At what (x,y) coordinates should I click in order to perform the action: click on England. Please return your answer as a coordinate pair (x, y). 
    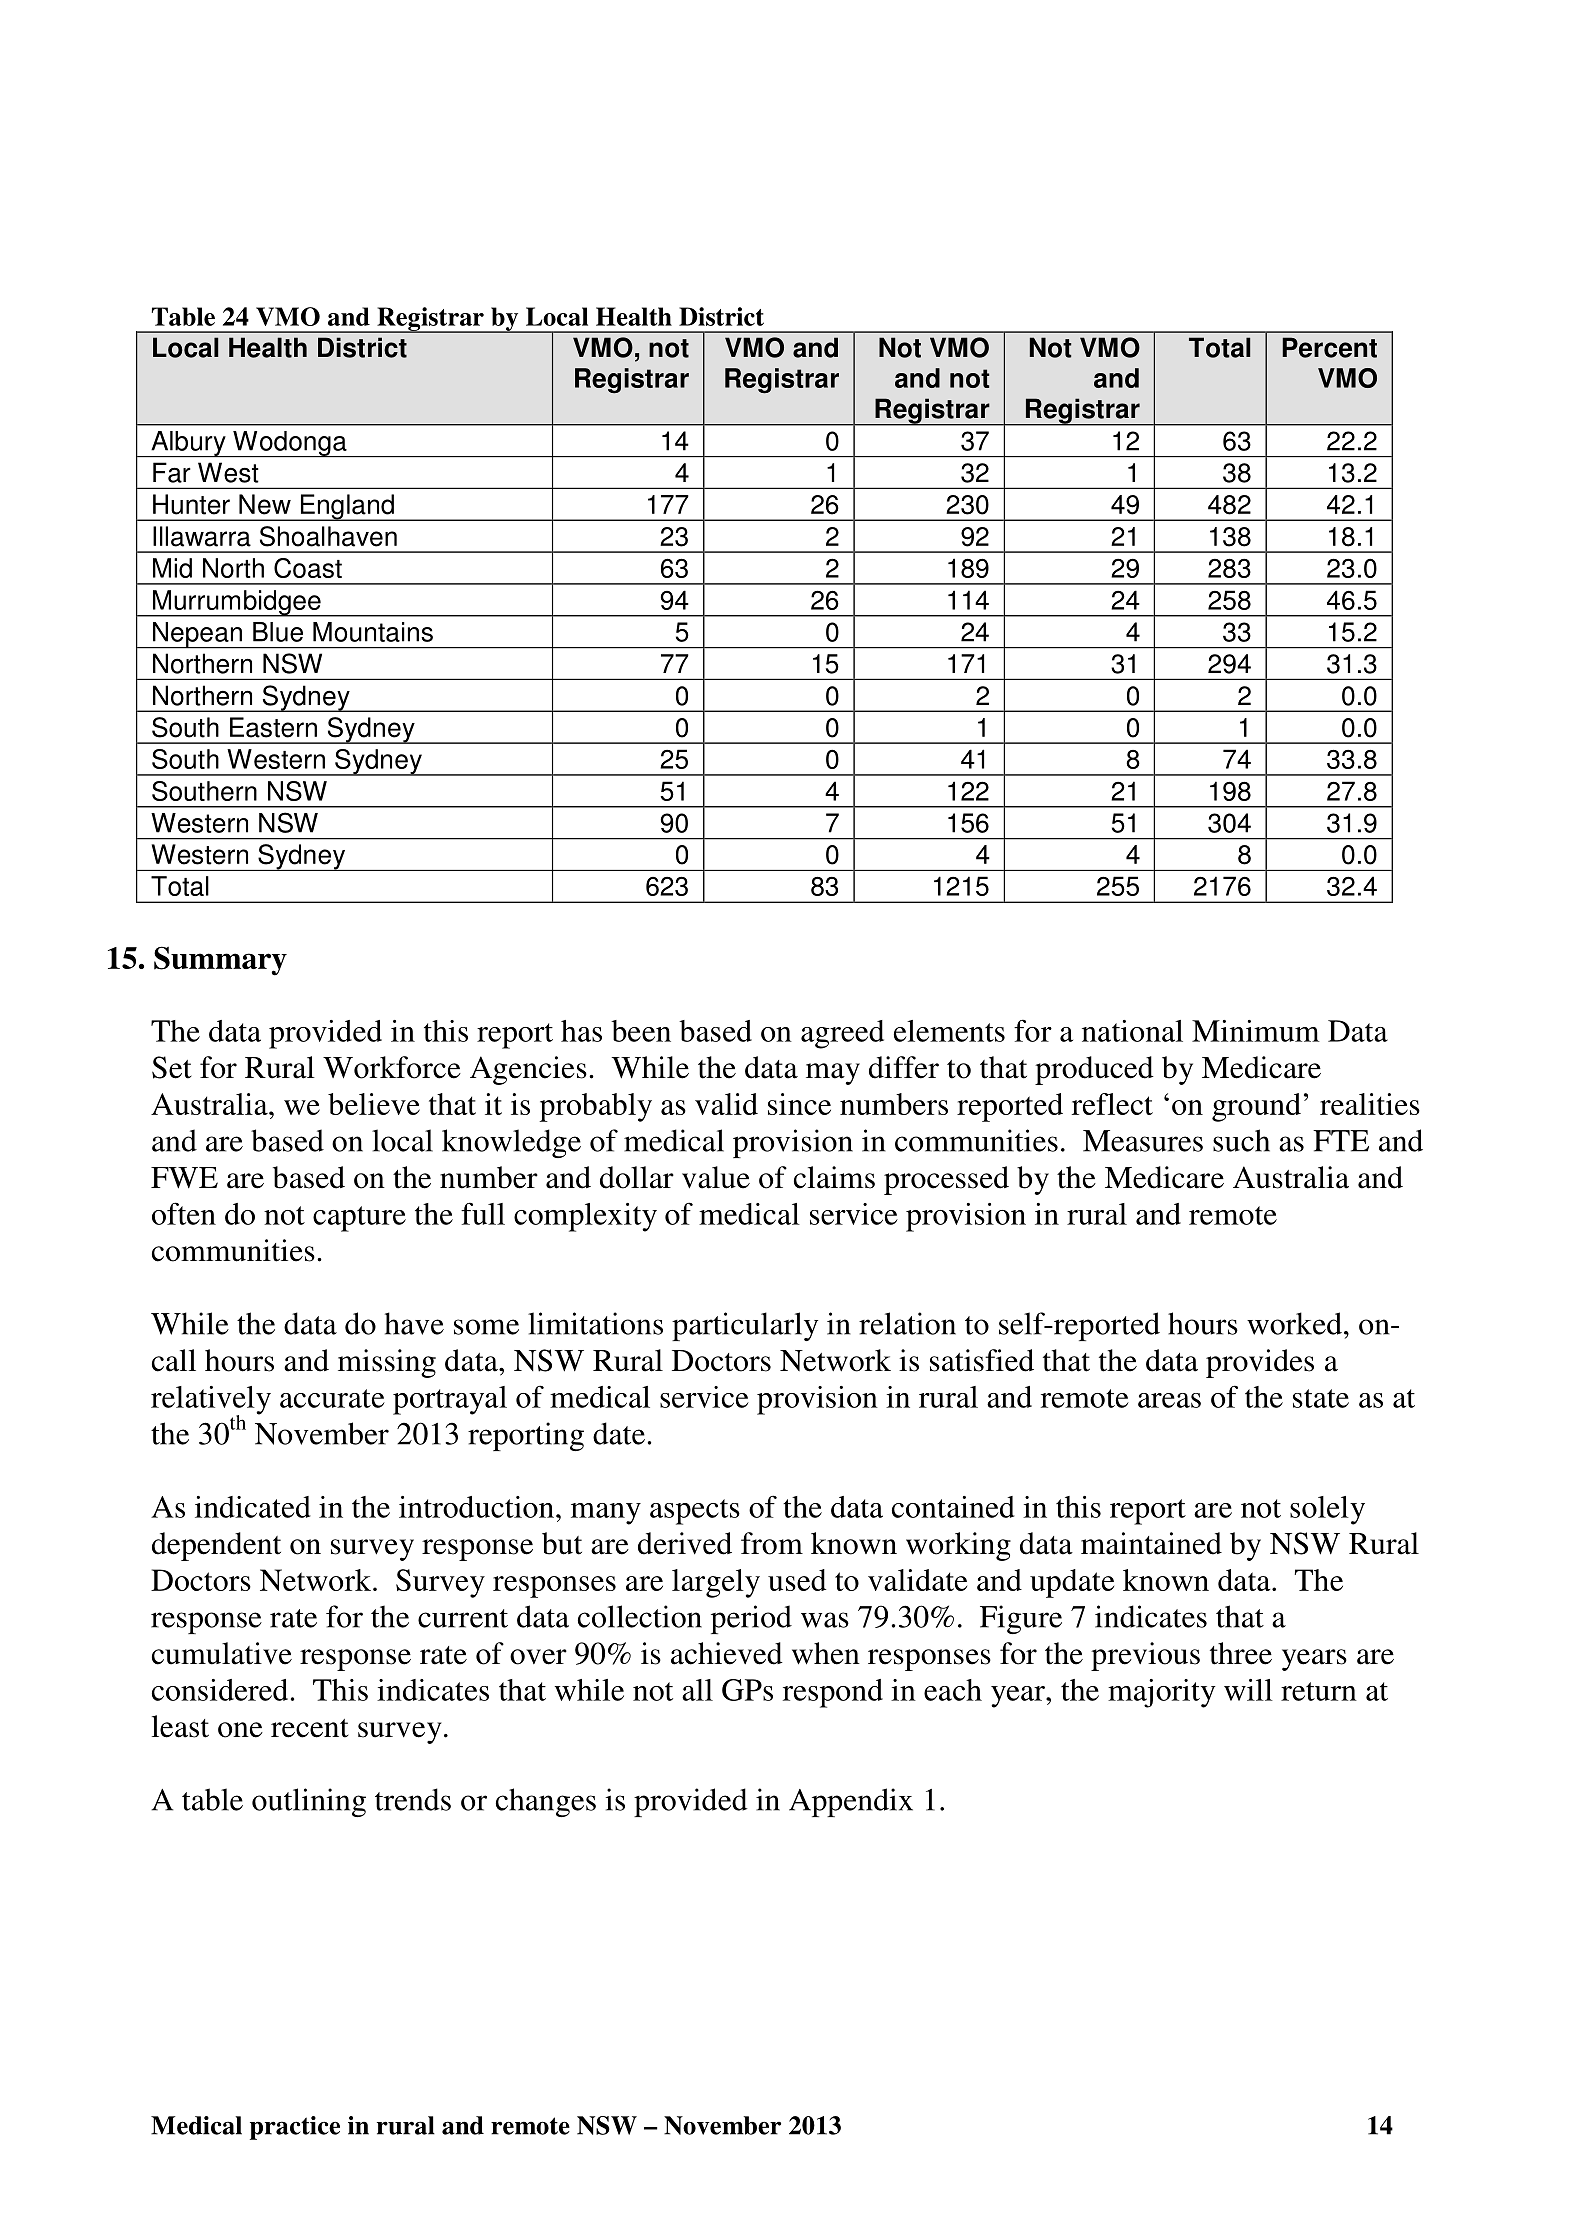
    Looking at the image, I should click on (347, 507).
